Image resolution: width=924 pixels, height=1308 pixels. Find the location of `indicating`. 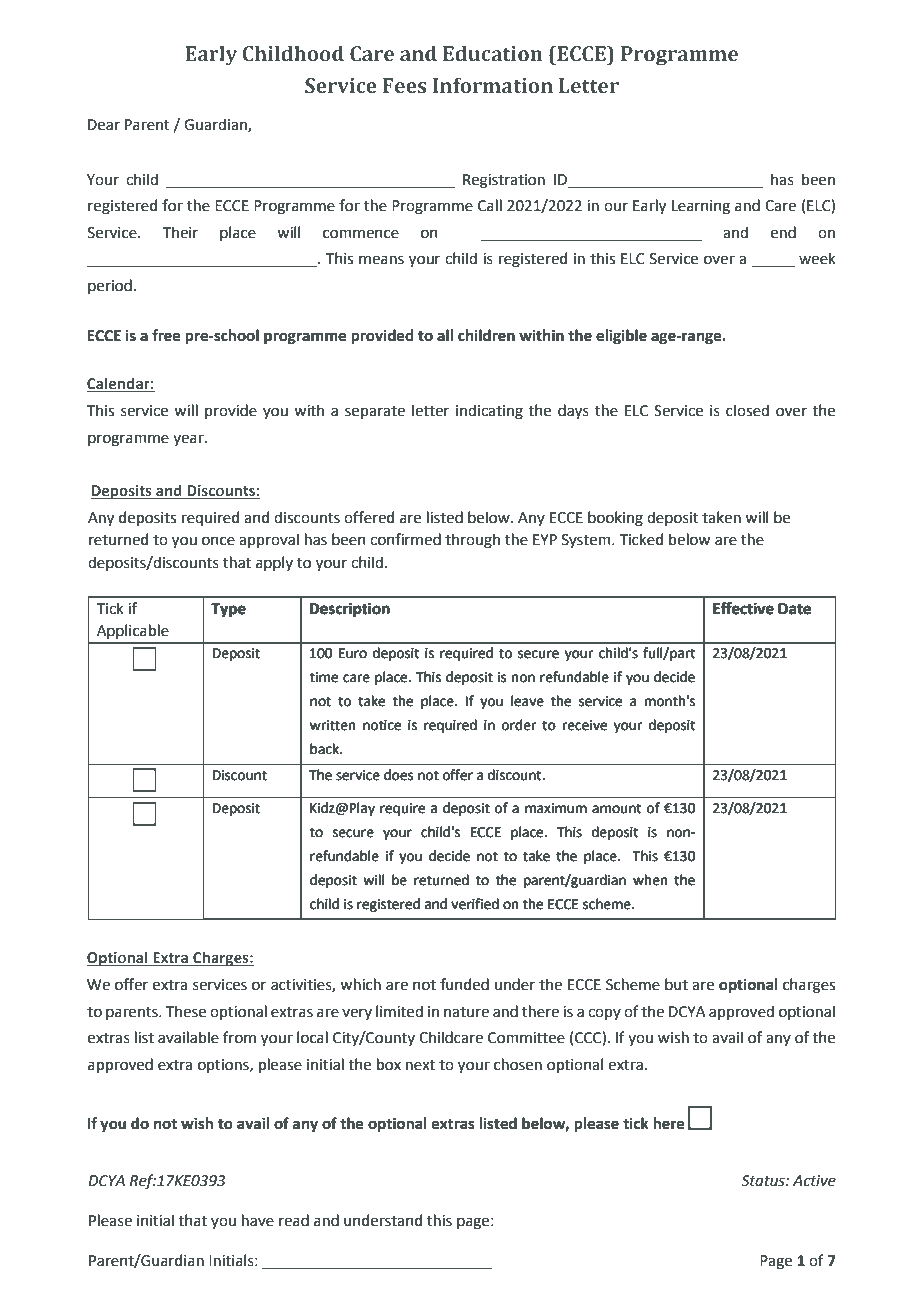

indicating is located at coordinates (489, 412).
